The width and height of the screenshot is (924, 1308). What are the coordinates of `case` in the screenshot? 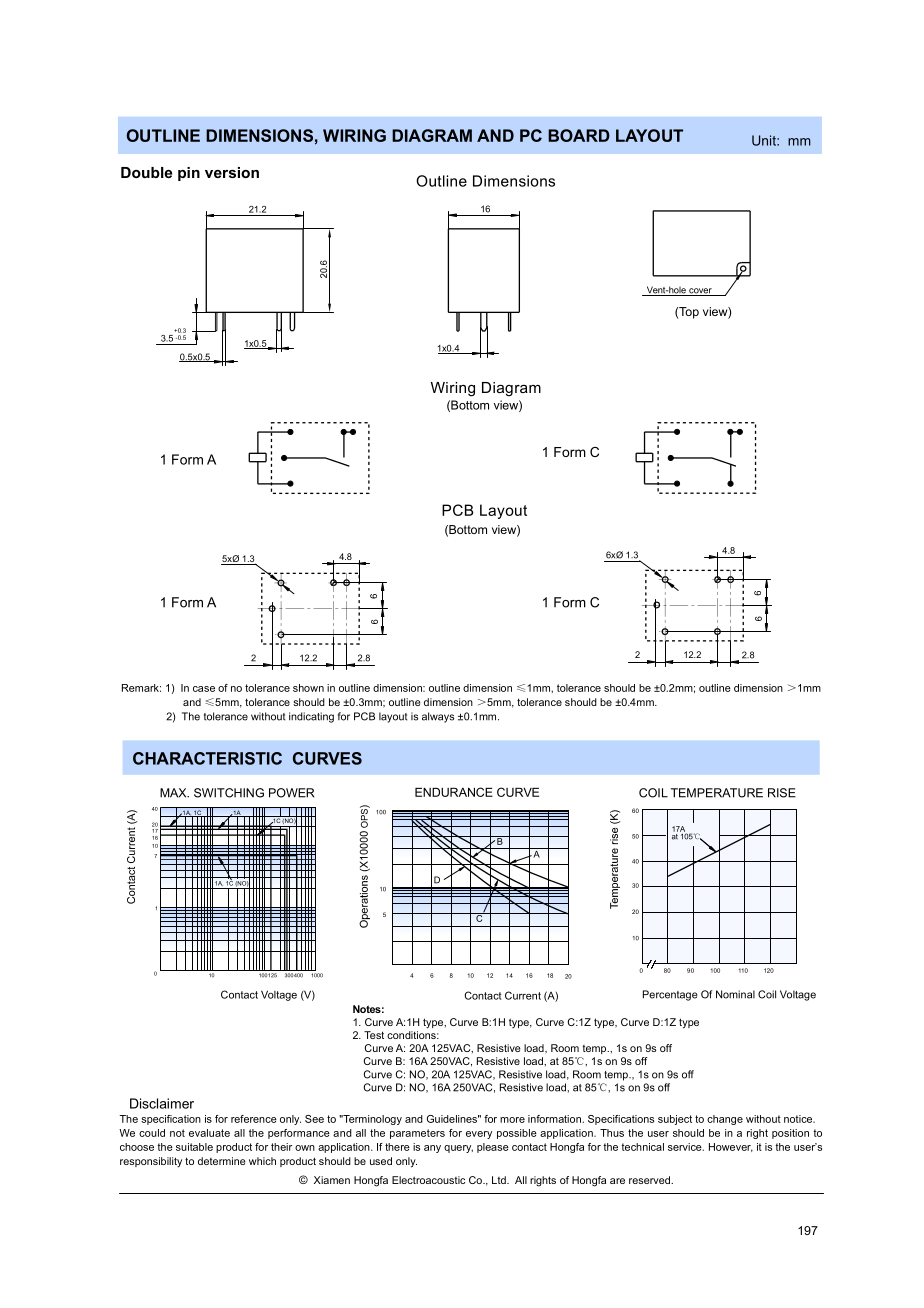 It's located at (204, 689).
